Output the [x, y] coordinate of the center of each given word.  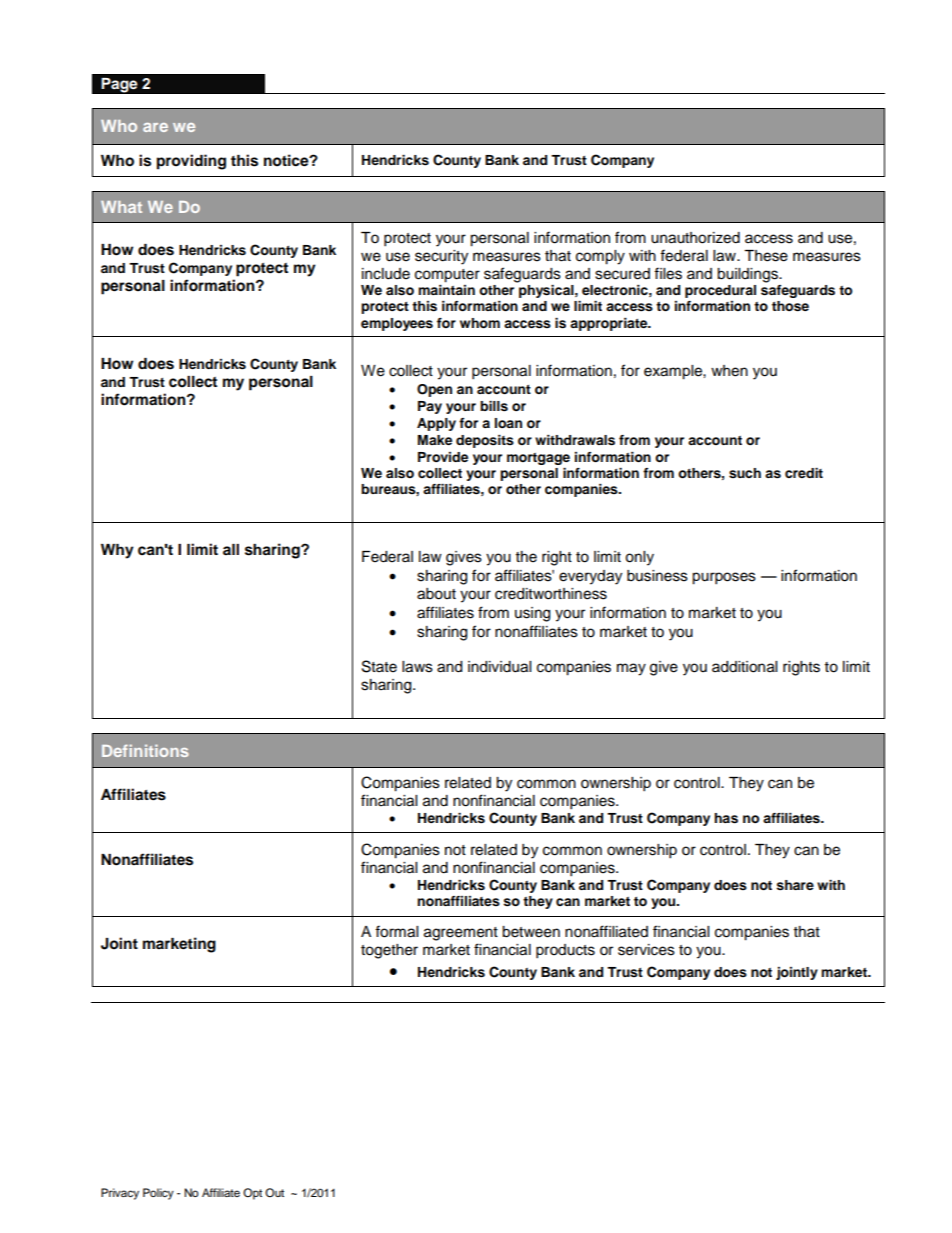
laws [417, 667]
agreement [461, 934]
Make [435, 440]
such [745, 473]
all [231, 549]
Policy [158, 1194]
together [389, 951]
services [646, 950]
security [441, 257]
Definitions [145, 750]
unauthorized [695, 238]
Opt [252, 1194]
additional [744, 667]
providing [191, 162]
